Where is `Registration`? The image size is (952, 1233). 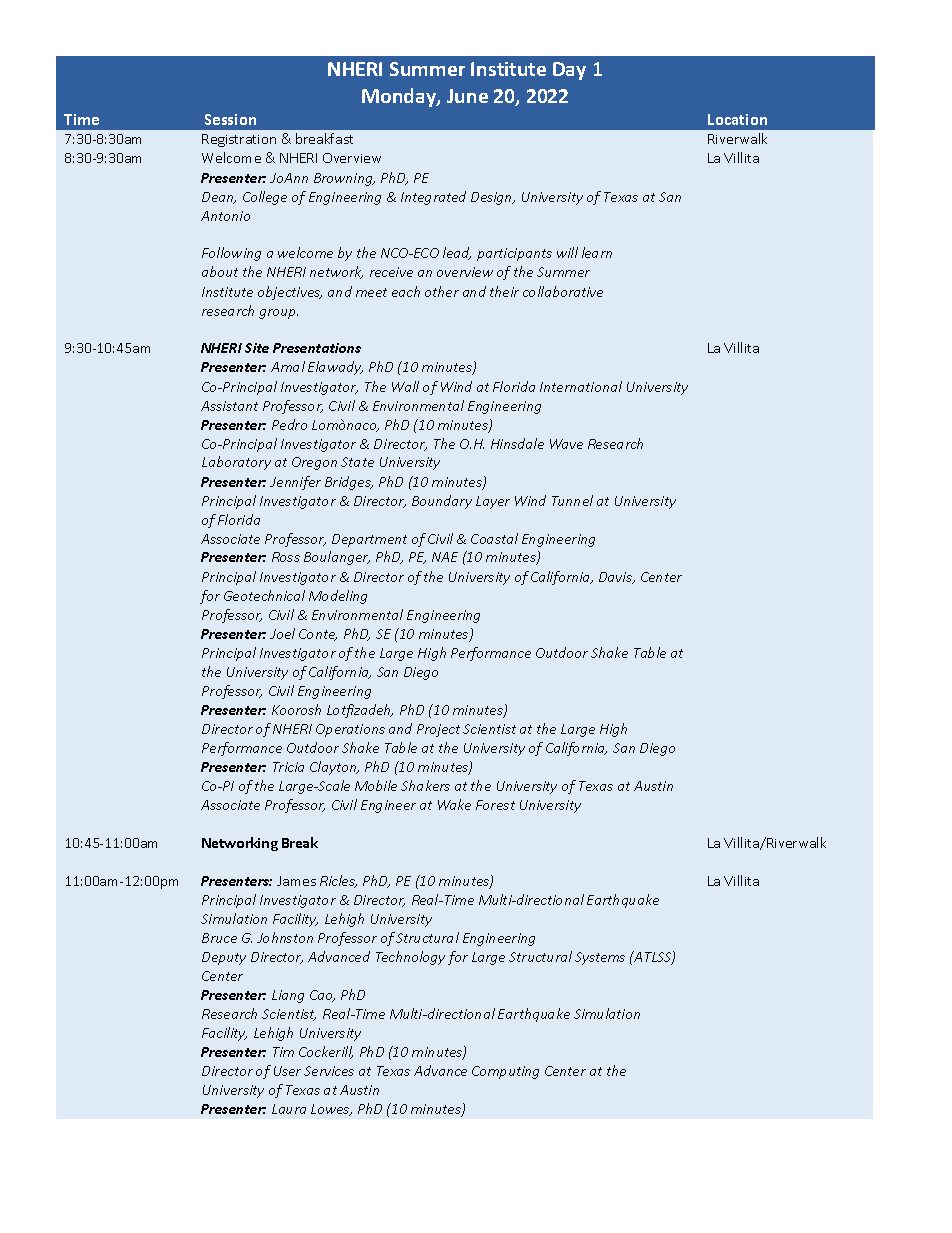
Registration is located at coordinates (239, 140).
